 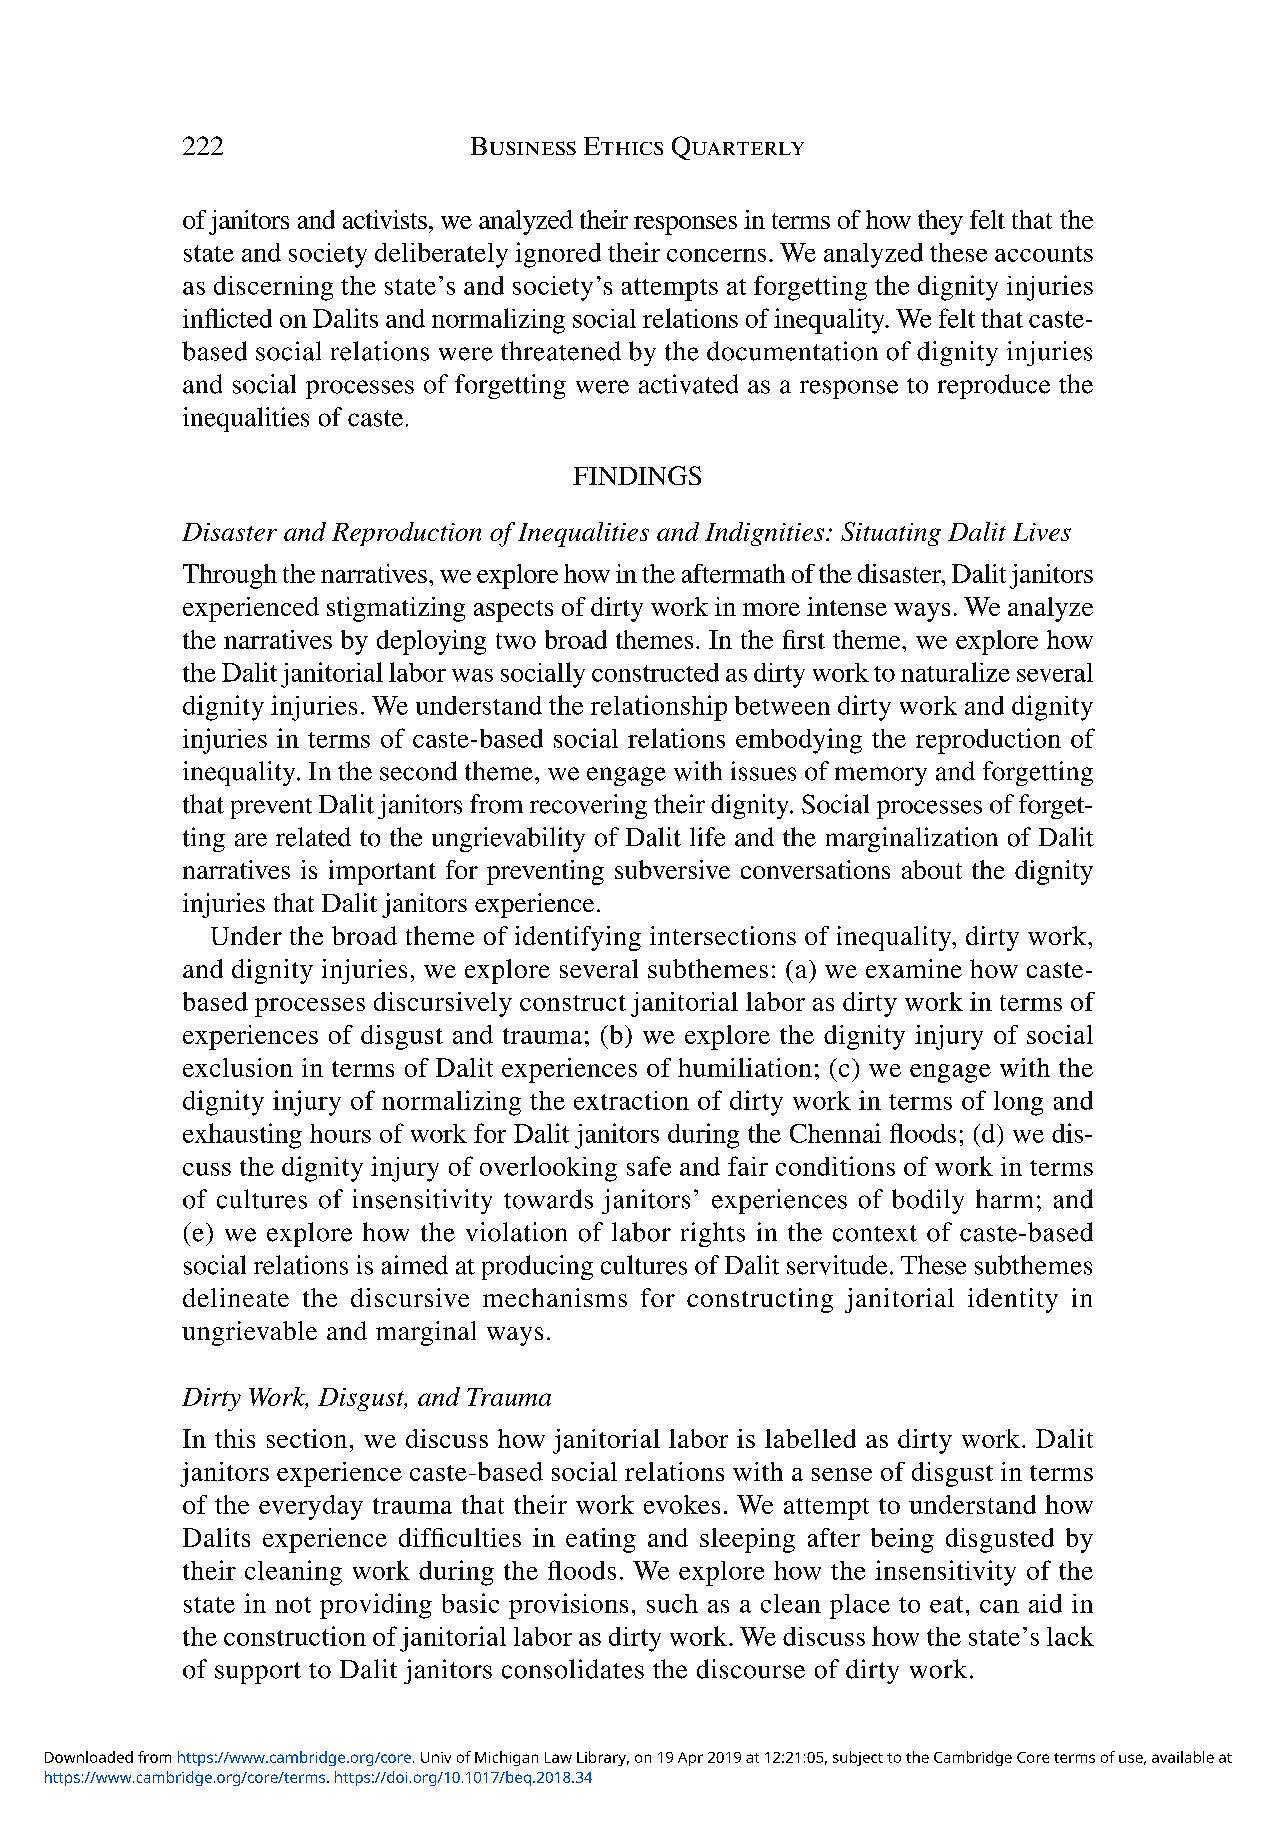 I want to click on this, so click(x=235, y=1438).
